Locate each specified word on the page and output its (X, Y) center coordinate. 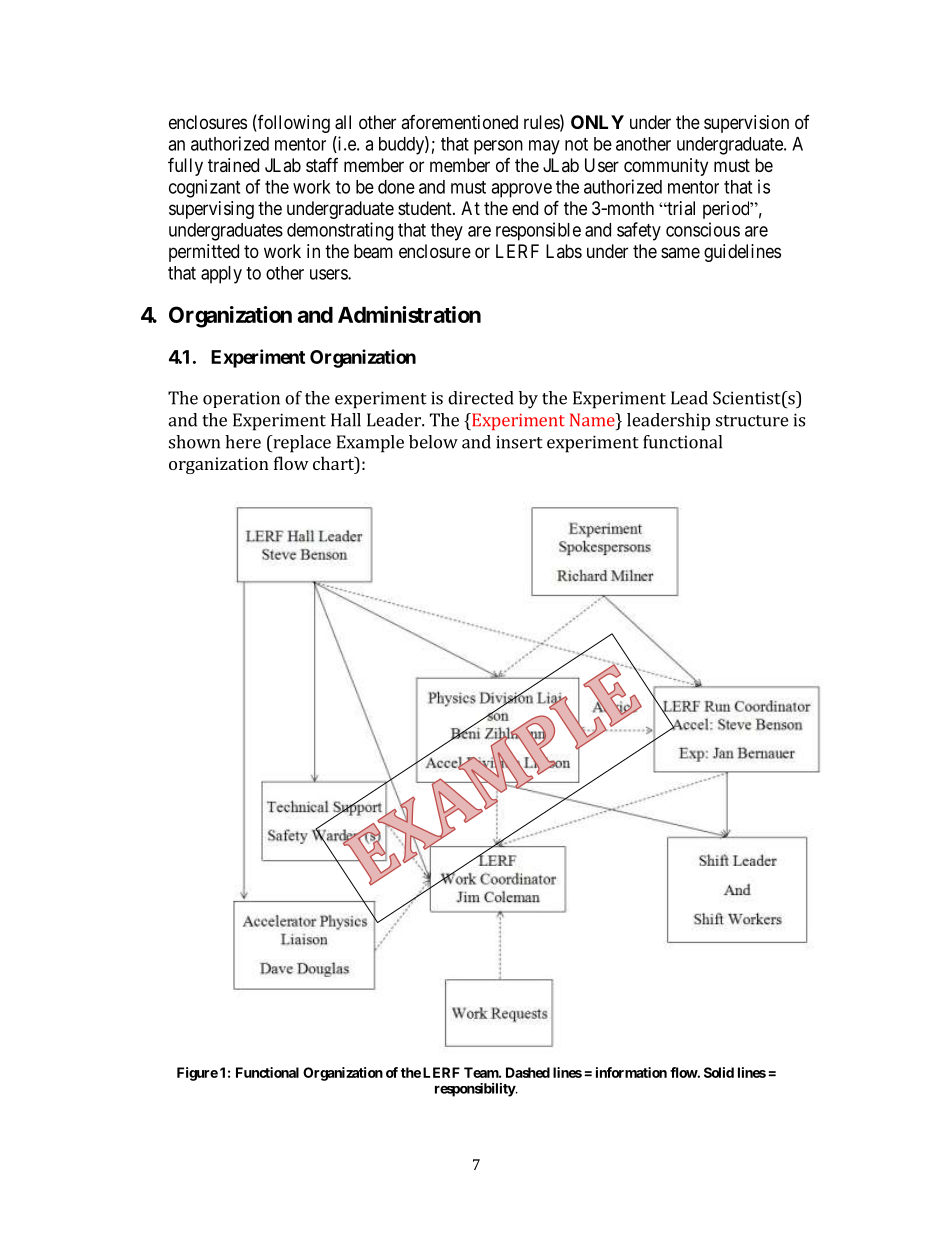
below (433, 442)
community (666, 167)
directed (481, 398)
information (631, 1072)
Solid (719, 1072)
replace (301, 444)
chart (334, 463)
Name (593, 420)
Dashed (528, 1072)
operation (241, 399)
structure (752, 421)
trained (233, 165)
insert (519, 442)
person (498, 147)
